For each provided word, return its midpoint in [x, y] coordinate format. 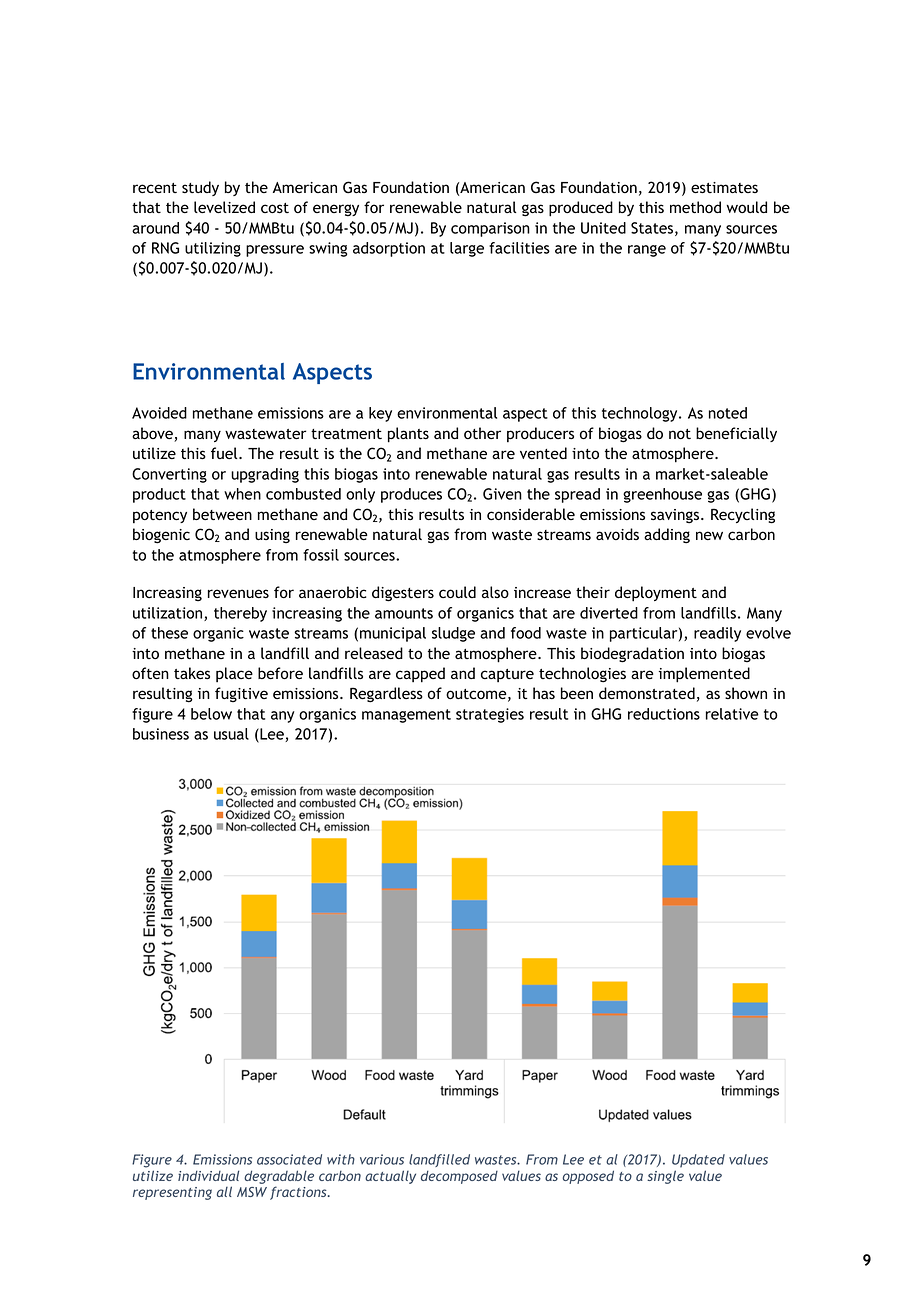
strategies [490, 715]
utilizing [213, 249]
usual [231, 734]
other [482, 433]
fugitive [241, 694]
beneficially [736, 434]
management [406, 716]
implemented [704, 675]
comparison [490, 229]
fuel [225, 453]
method [695, 207]
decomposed [459, 1177]
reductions [664, 714]
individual [208, 1175]
